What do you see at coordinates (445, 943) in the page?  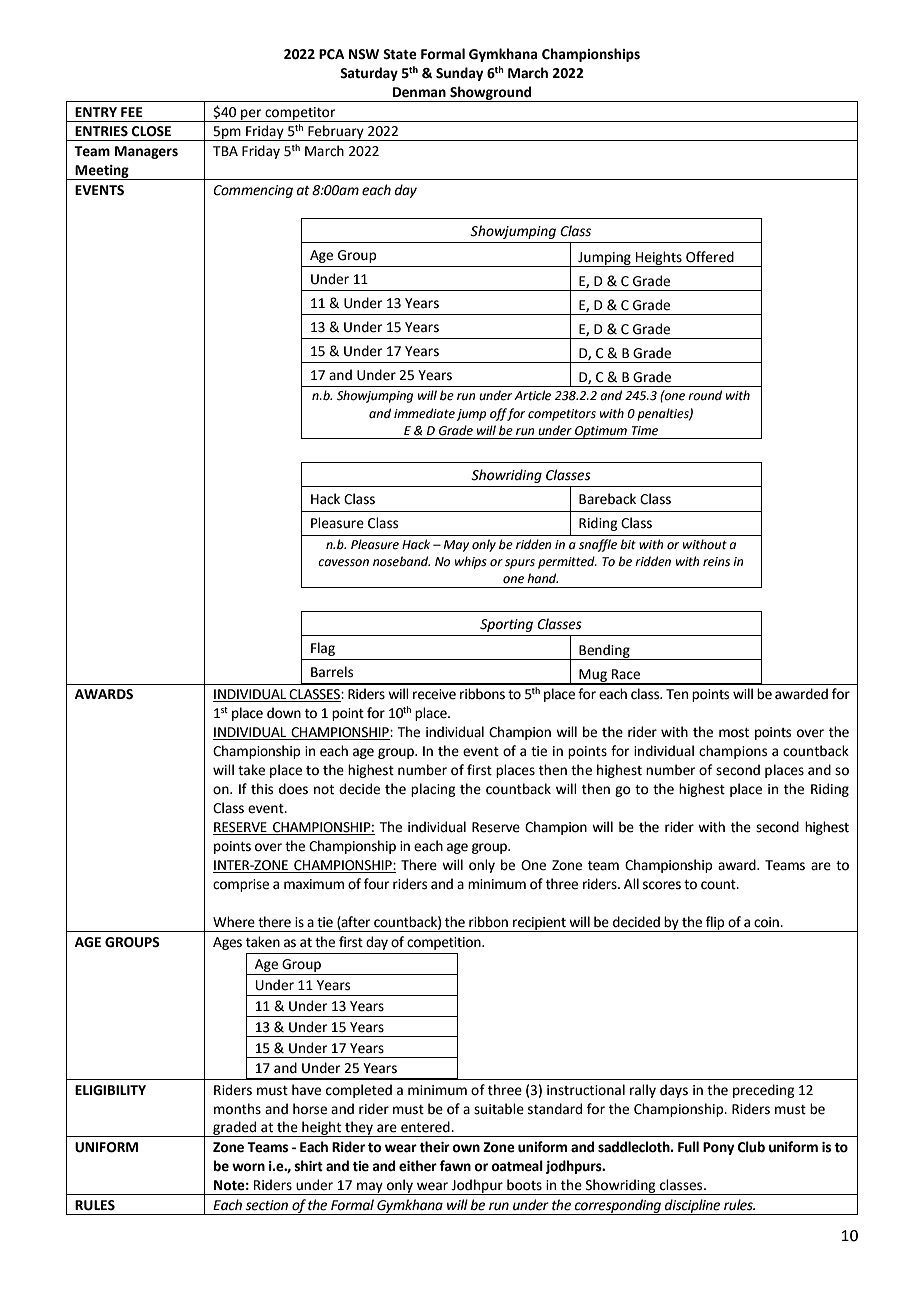 I see `competition` at bounding box center [445, 943].
